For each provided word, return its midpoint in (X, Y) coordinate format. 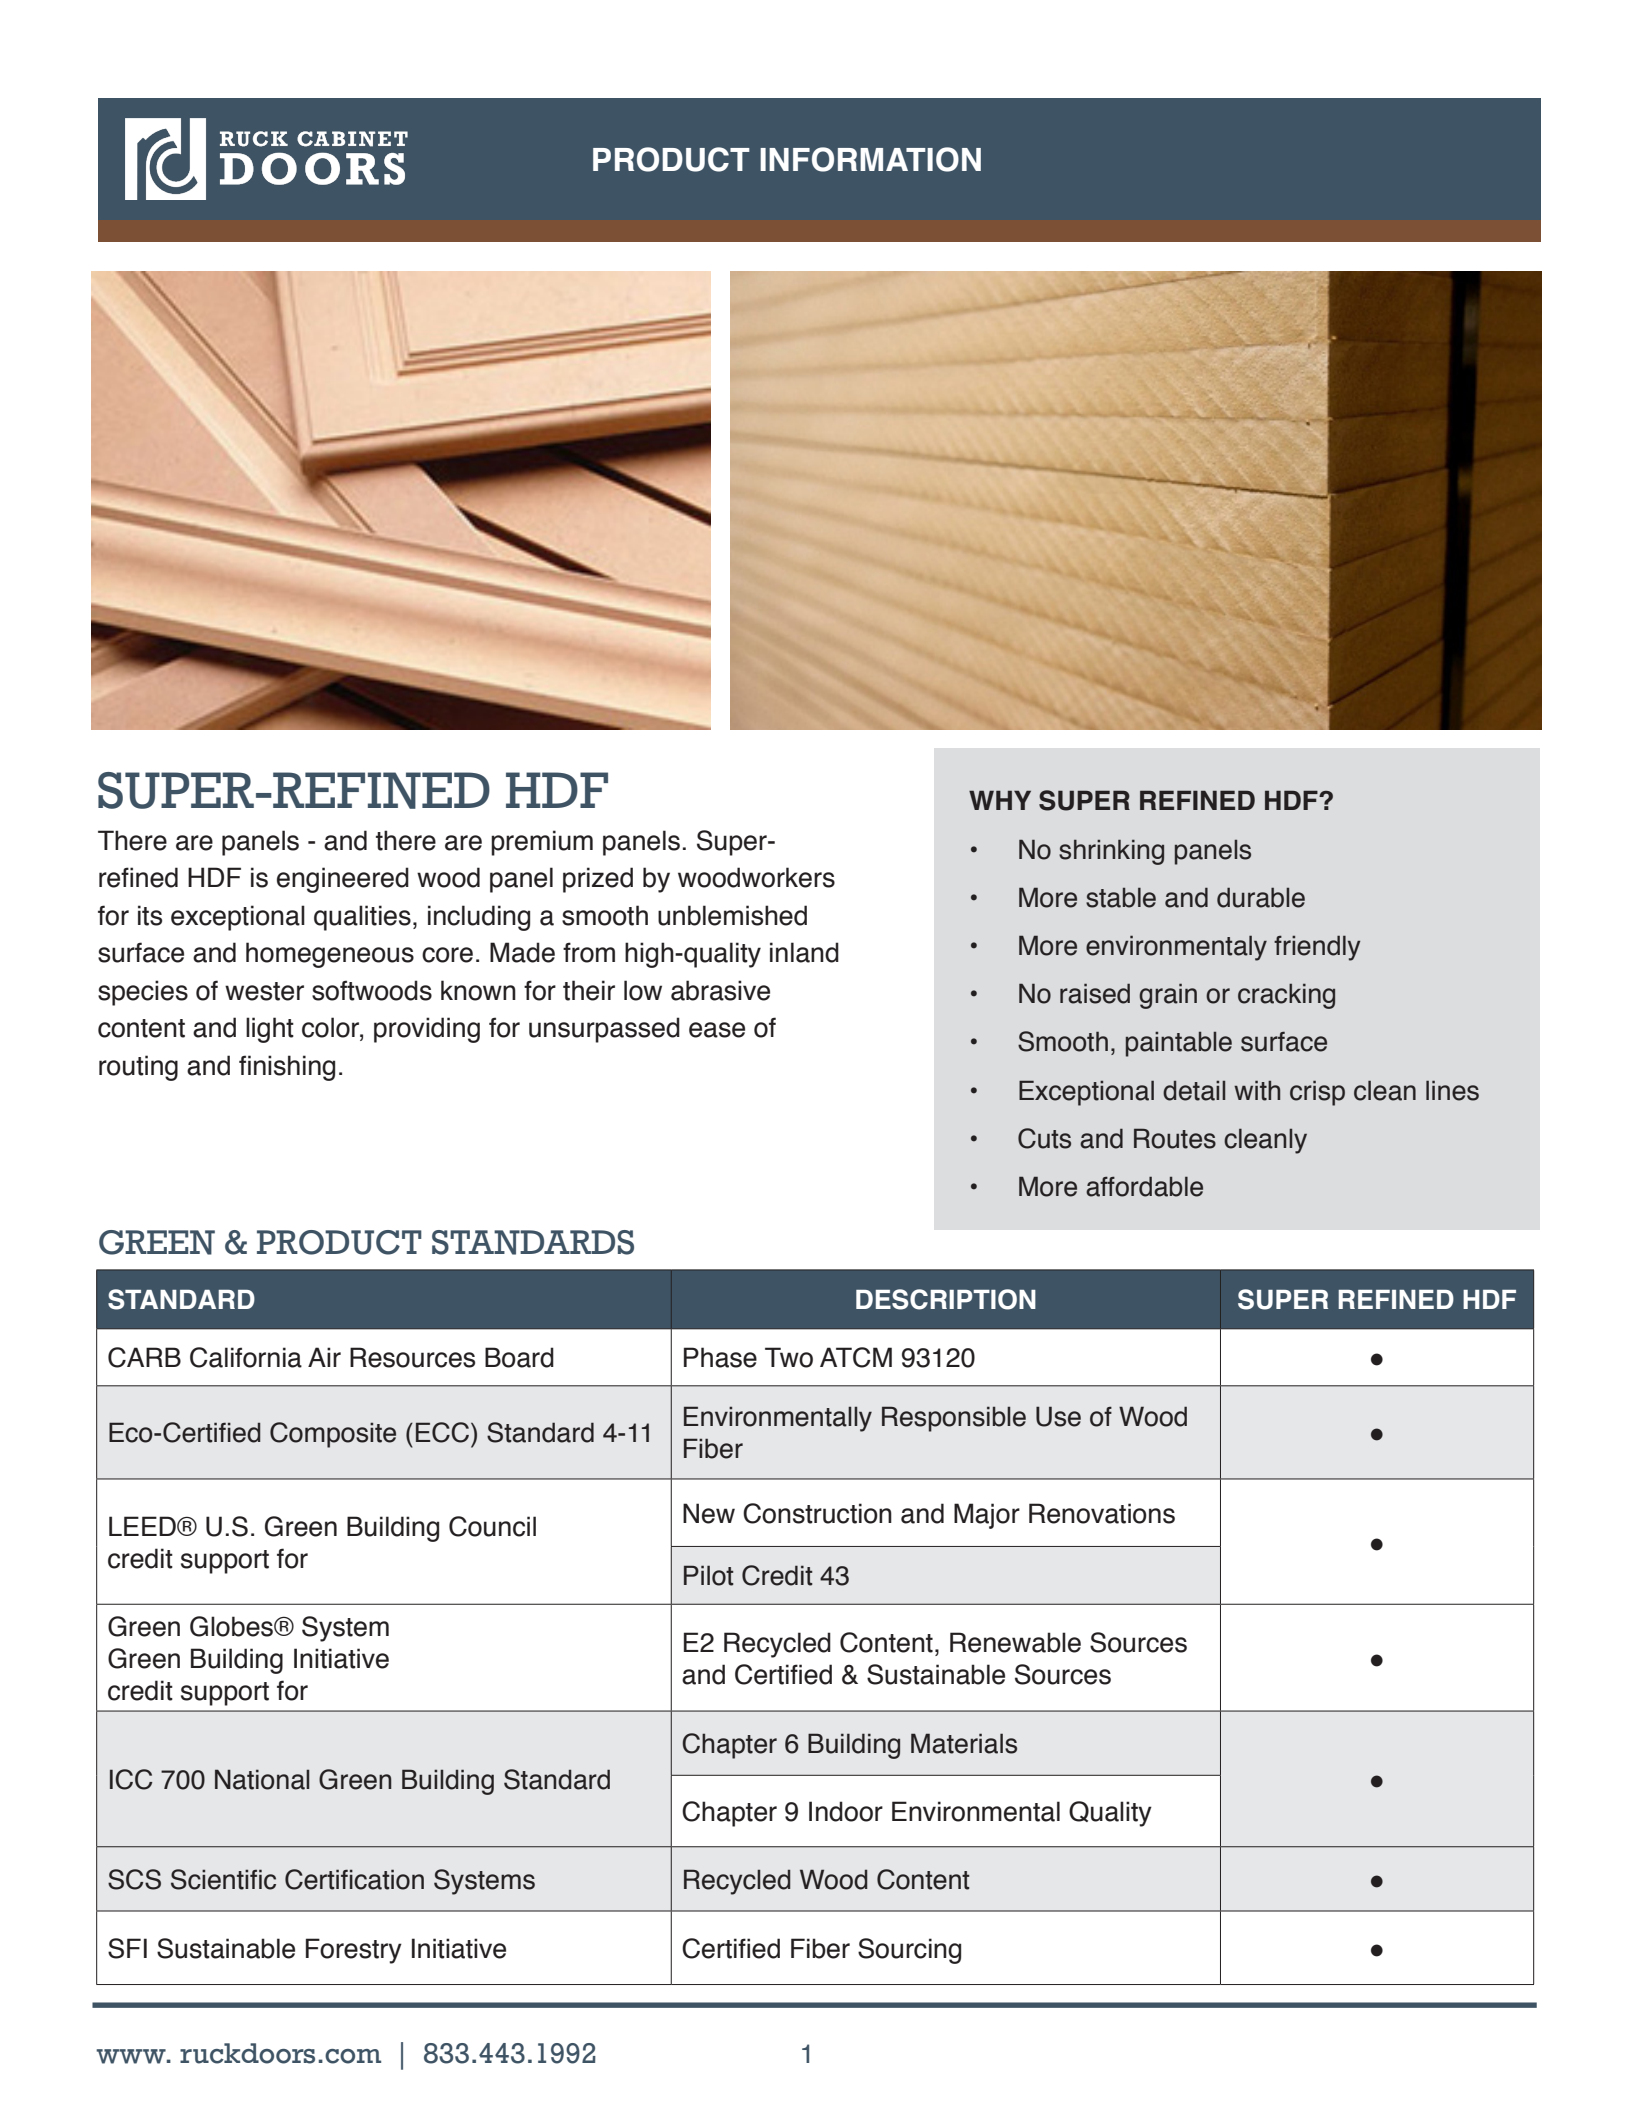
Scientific (223, 1879)
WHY (1000, 800)
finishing (287, 1068)
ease (717, 1030)
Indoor (846, 1811)
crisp (1317, 1093)
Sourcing (909, 1951)
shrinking (1111, 852)
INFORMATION (870, 159)
